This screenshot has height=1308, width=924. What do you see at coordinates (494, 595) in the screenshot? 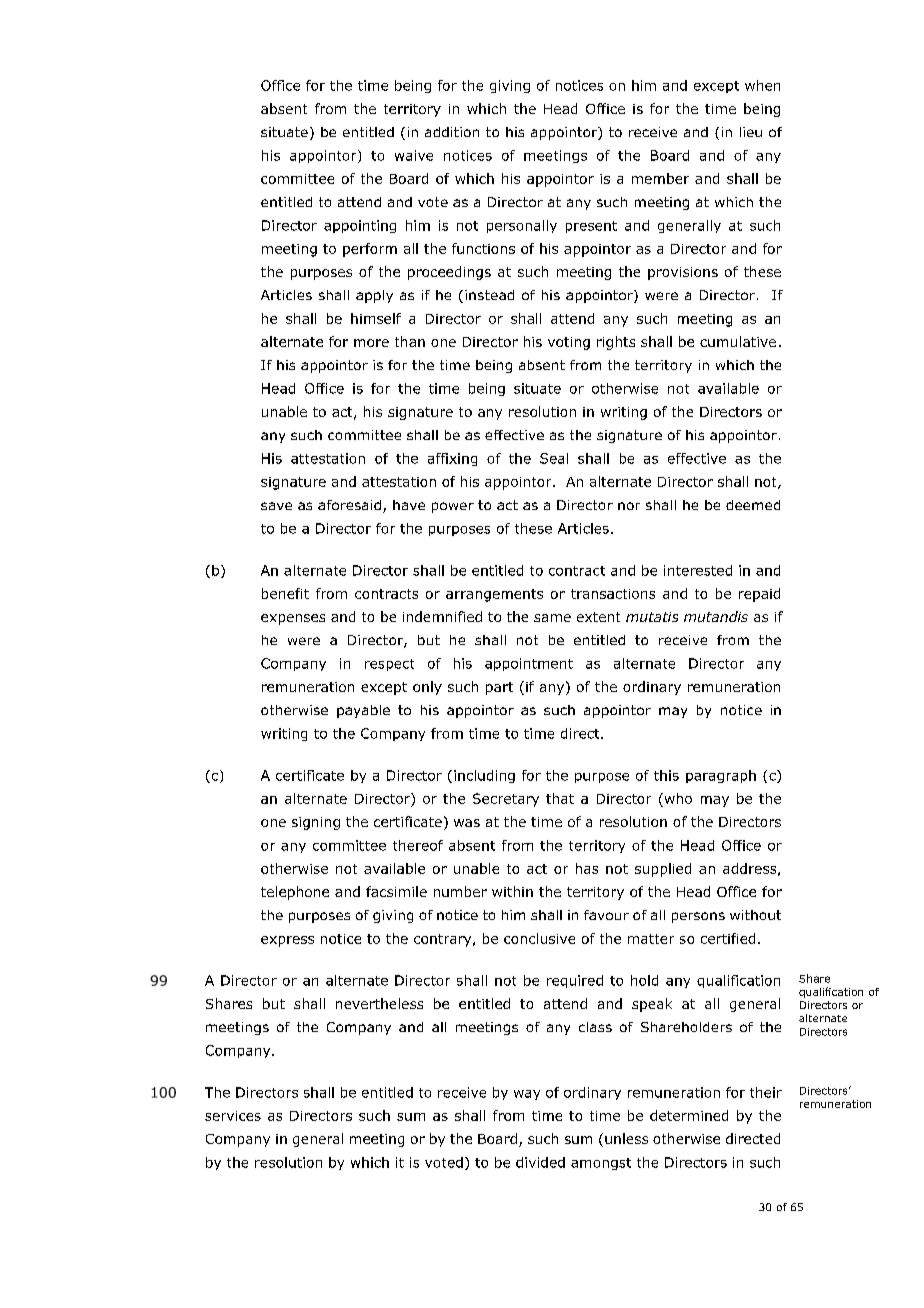
I see `arrangements` at bounding box center [494, 595].
